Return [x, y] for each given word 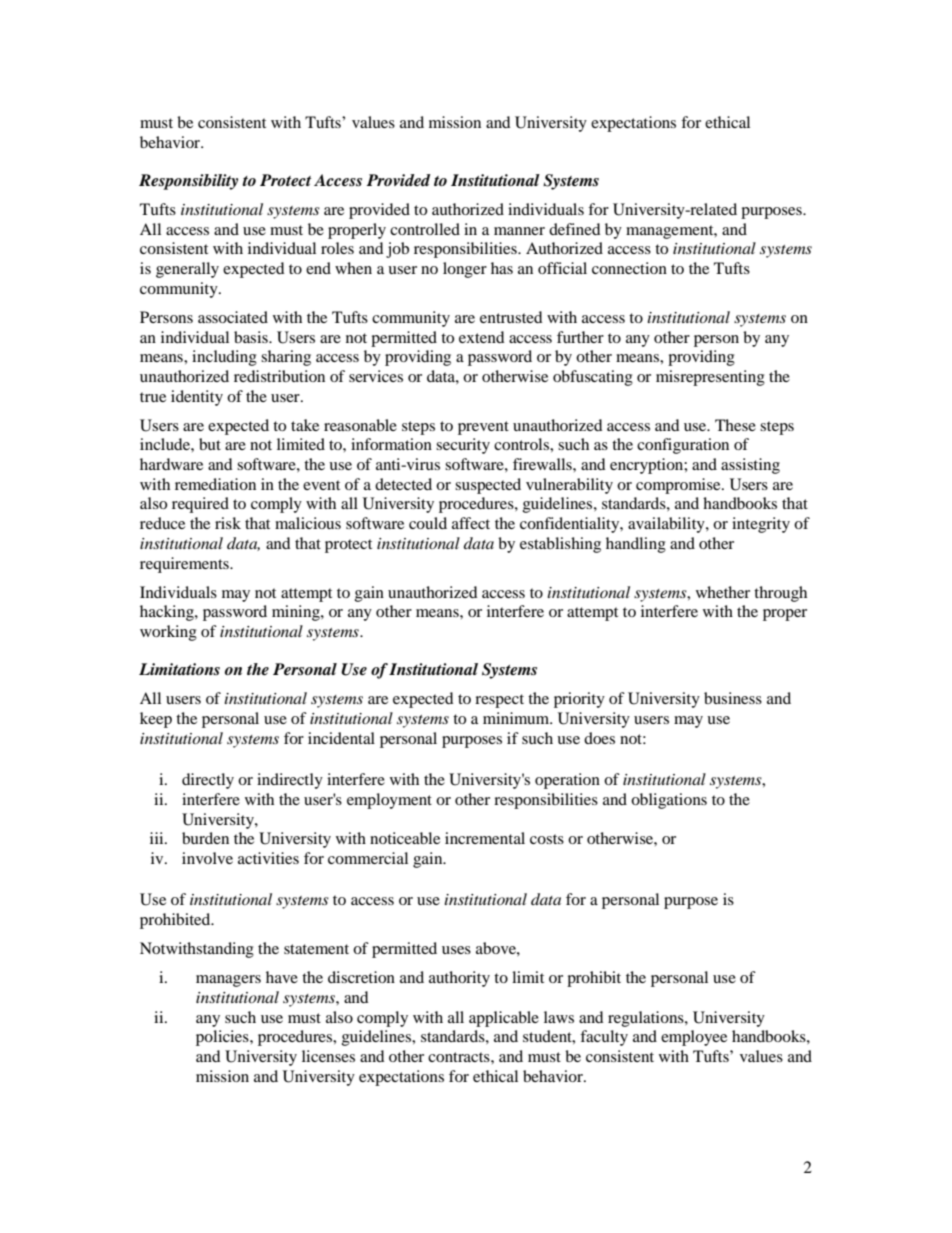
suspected [488, 486]
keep [156, 720]
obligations [669, 801]
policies [223, 1038]
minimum [517, 718]
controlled [425, 229]
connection [629, 268]
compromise [679, 486]
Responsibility [188, 182]
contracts [460, 1057]
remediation [215, 484]
